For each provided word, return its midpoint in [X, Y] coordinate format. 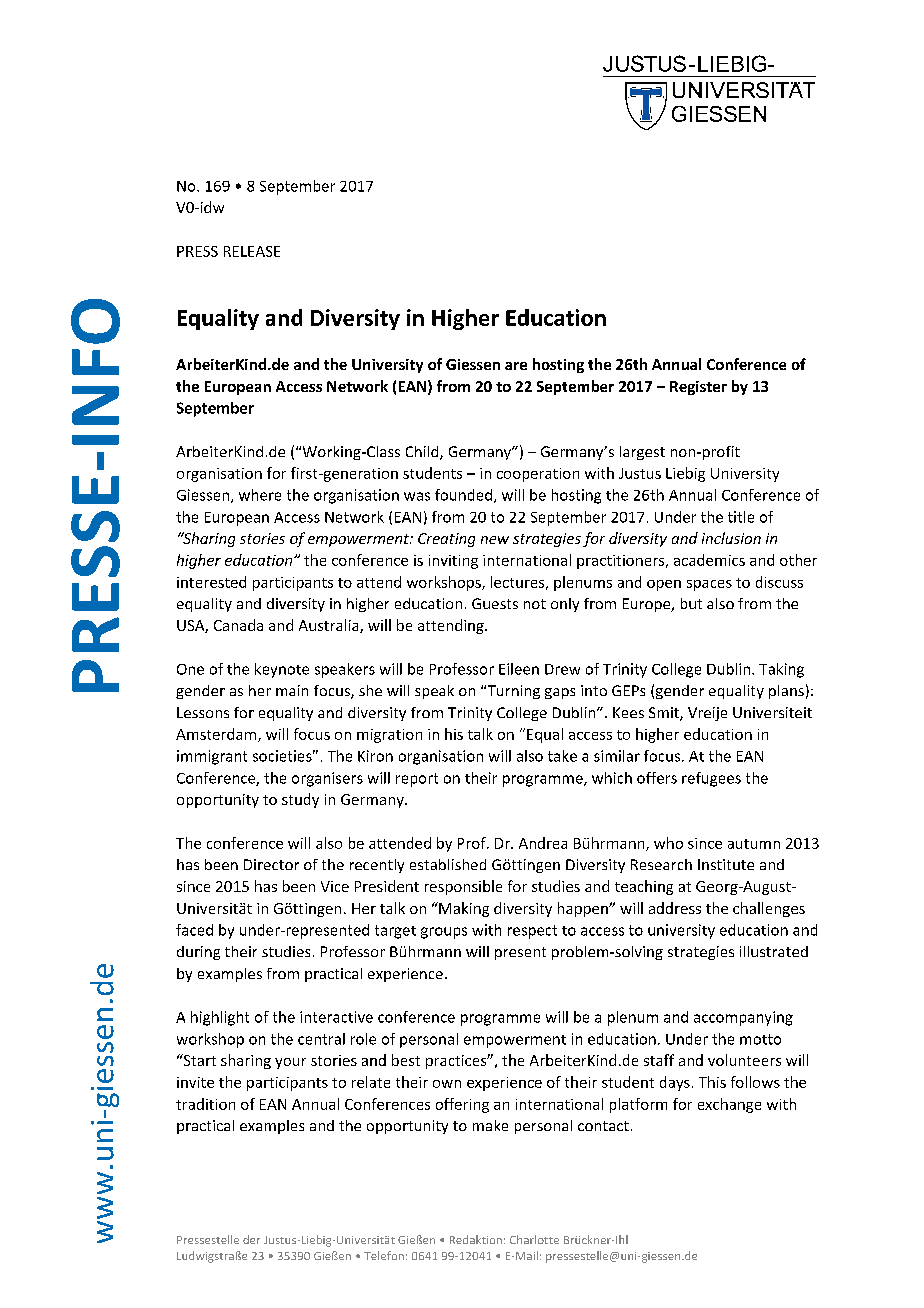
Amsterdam [217, 735]
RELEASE [252, 251]
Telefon [384, 1255]
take [562, 756]
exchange [729, 1105]
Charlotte [534, 1239]
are [516, 366]
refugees [711, 779]
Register [698, 388]
